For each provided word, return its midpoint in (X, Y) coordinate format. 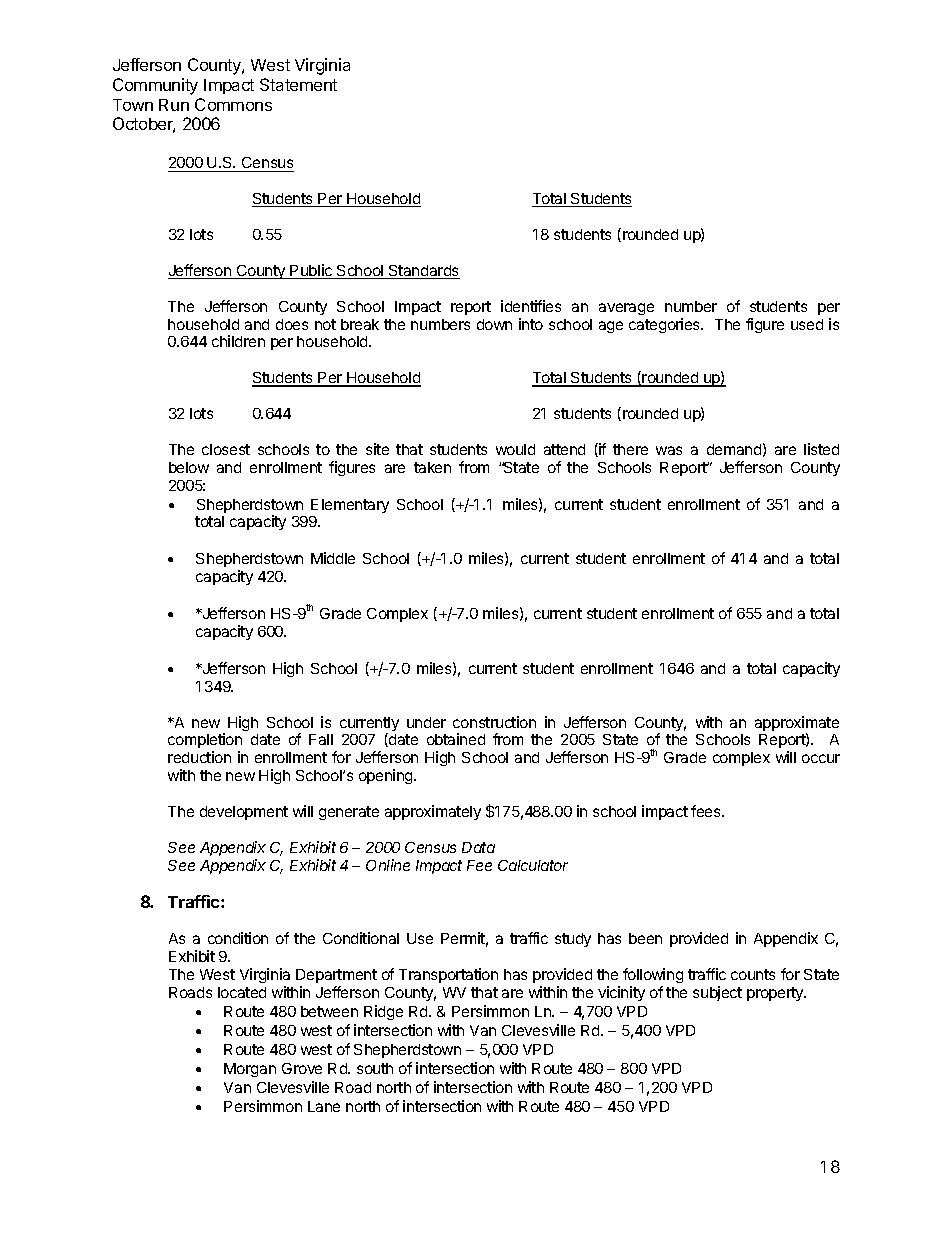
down (494, 324)
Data (478, 847)
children (238, 341)
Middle (333, 558)
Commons (233, 104)
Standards (423, 272)
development (244, 813)
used (807, 324)
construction (494, 722)
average (626, 309)
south (375, 1068)
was (669, 450)
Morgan (250, 1070)
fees (707, 811)
